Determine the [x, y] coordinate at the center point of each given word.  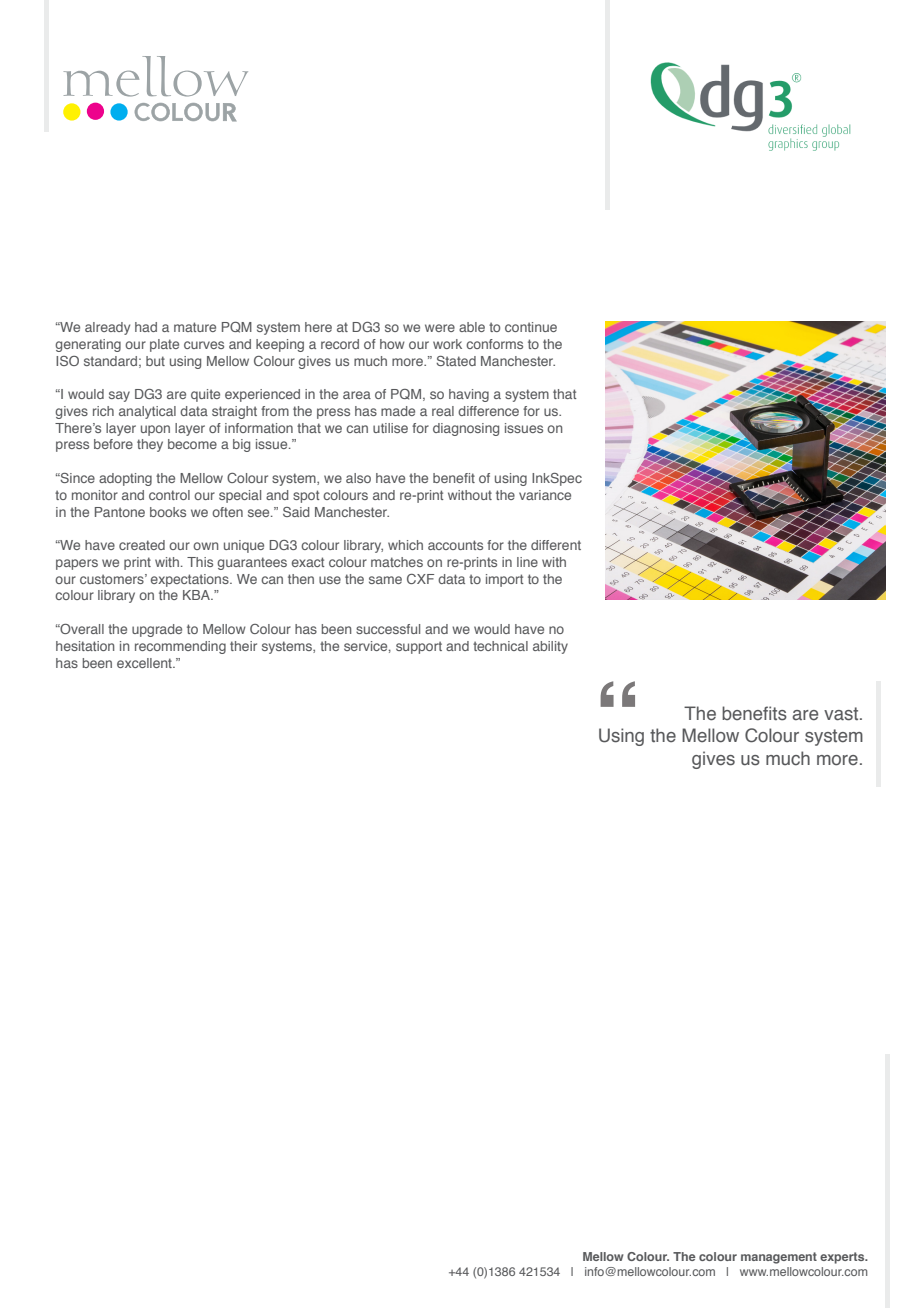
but [155, 361]
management [779, 1258]
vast [842, 714]
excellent [145, 663]
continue [531, 327]
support [419, 647]
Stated [456, 361]
